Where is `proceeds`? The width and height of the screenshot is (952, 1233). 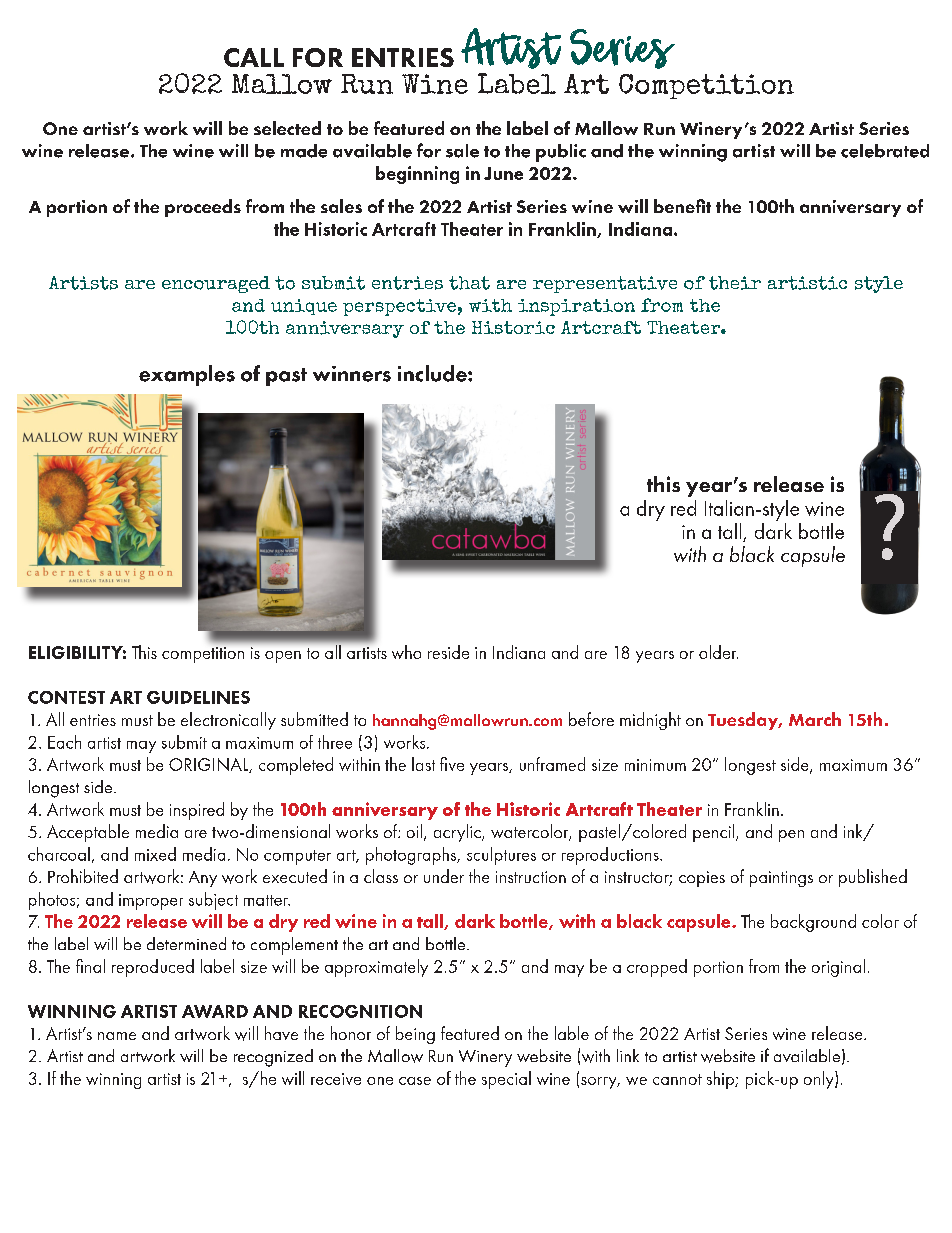
proceeds is located at coordinates (203, 208).
